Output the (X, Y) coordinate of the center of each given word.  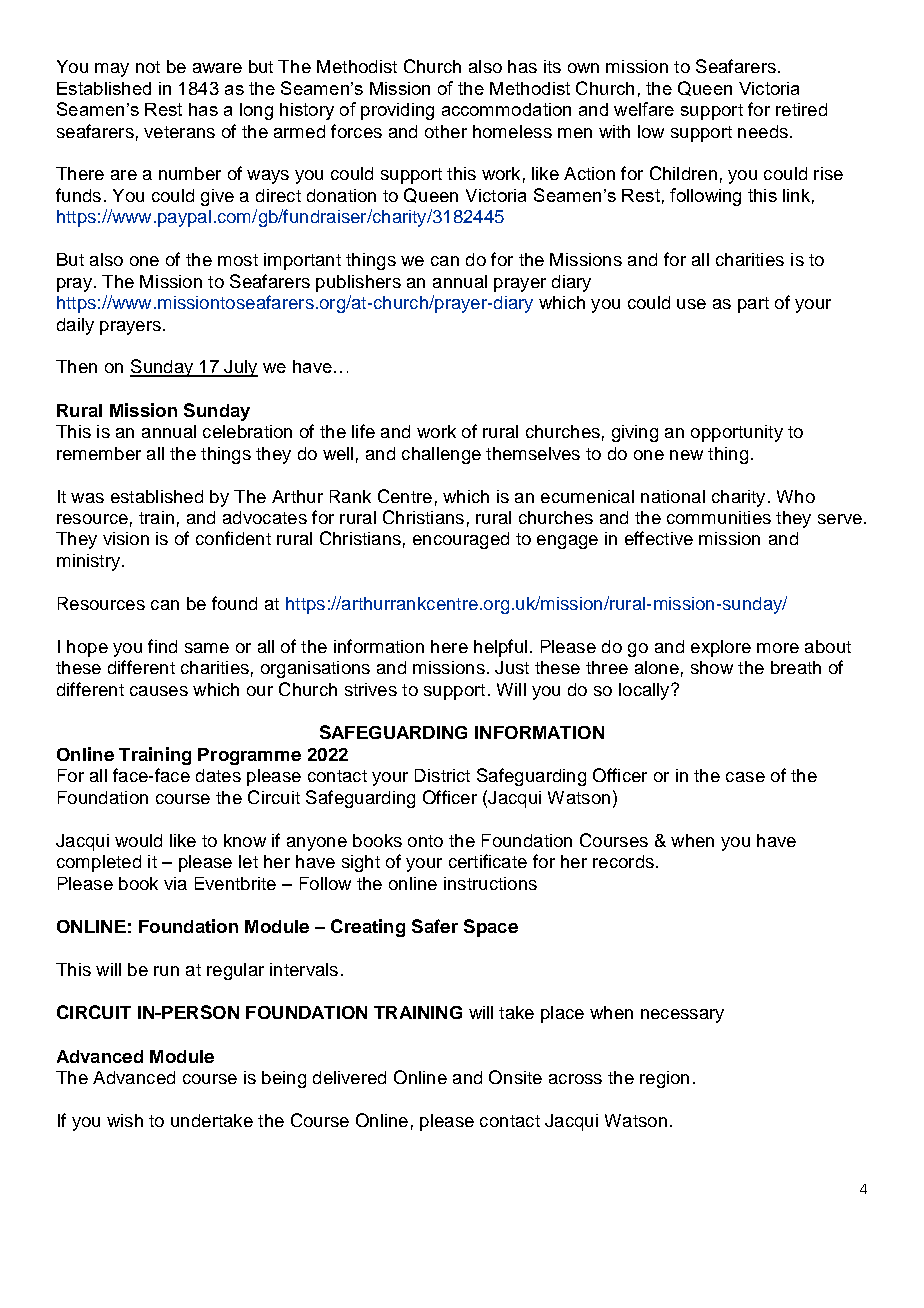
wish (125, 1120)
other (446, 131)
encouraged (461, 540)
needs (763, 131)
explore (721, 648)
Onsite (515, 1077)
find (162, 646)
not (148, 67)
